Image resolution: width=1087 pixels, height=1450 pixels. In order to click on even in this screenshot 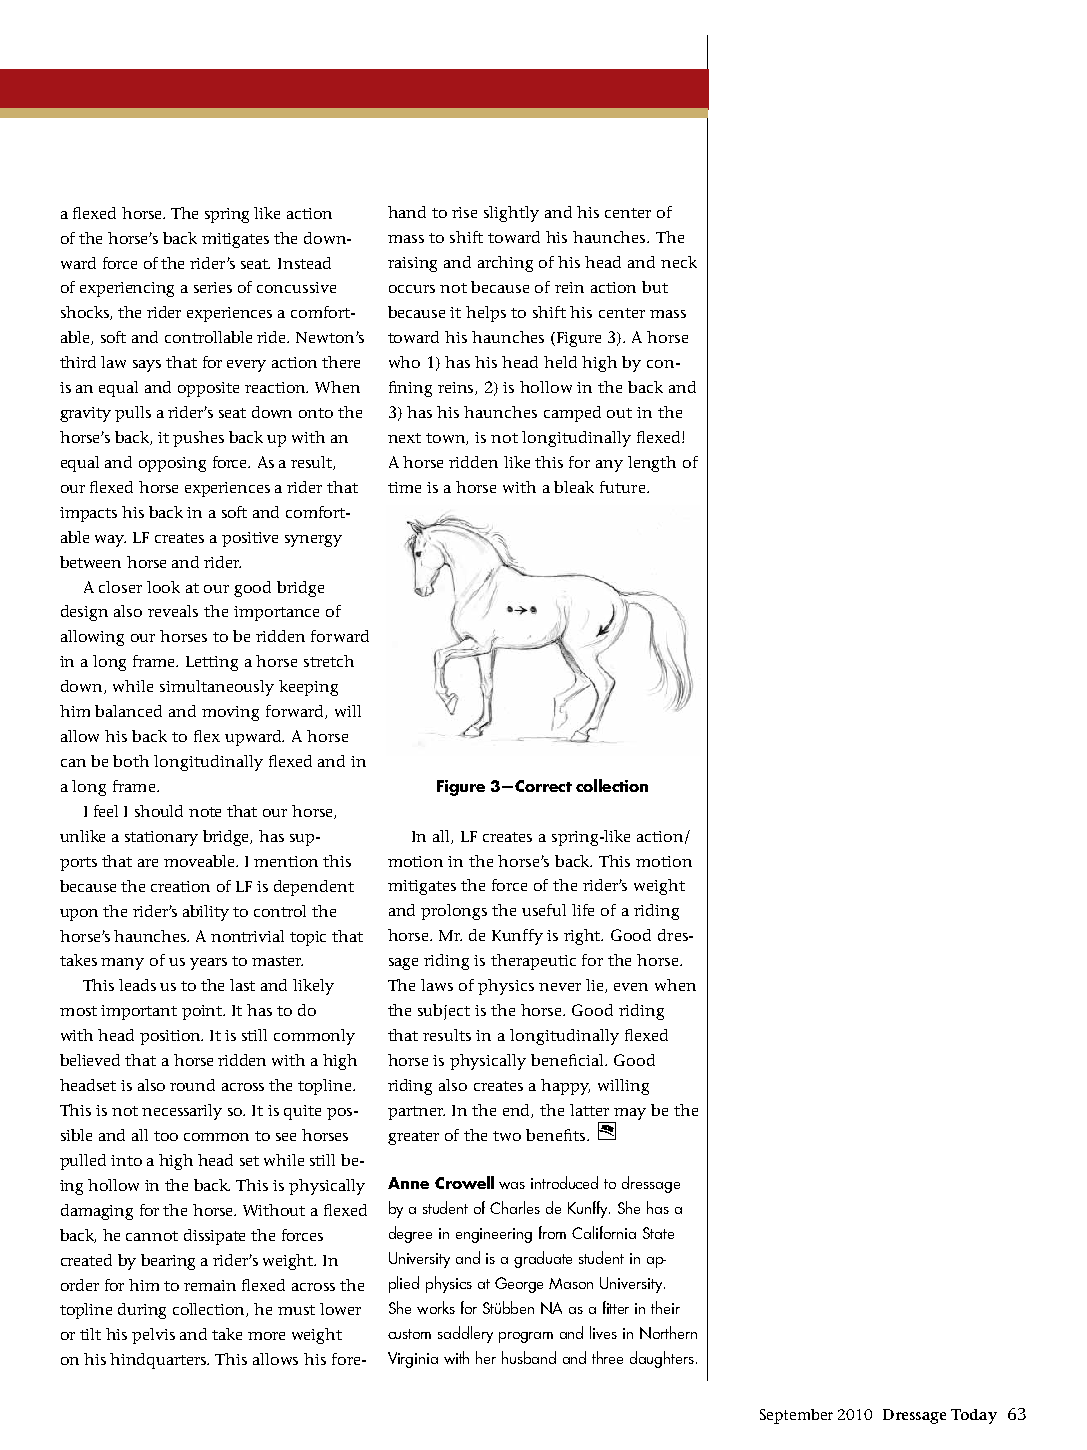, I will do `click(631, 987)`.
